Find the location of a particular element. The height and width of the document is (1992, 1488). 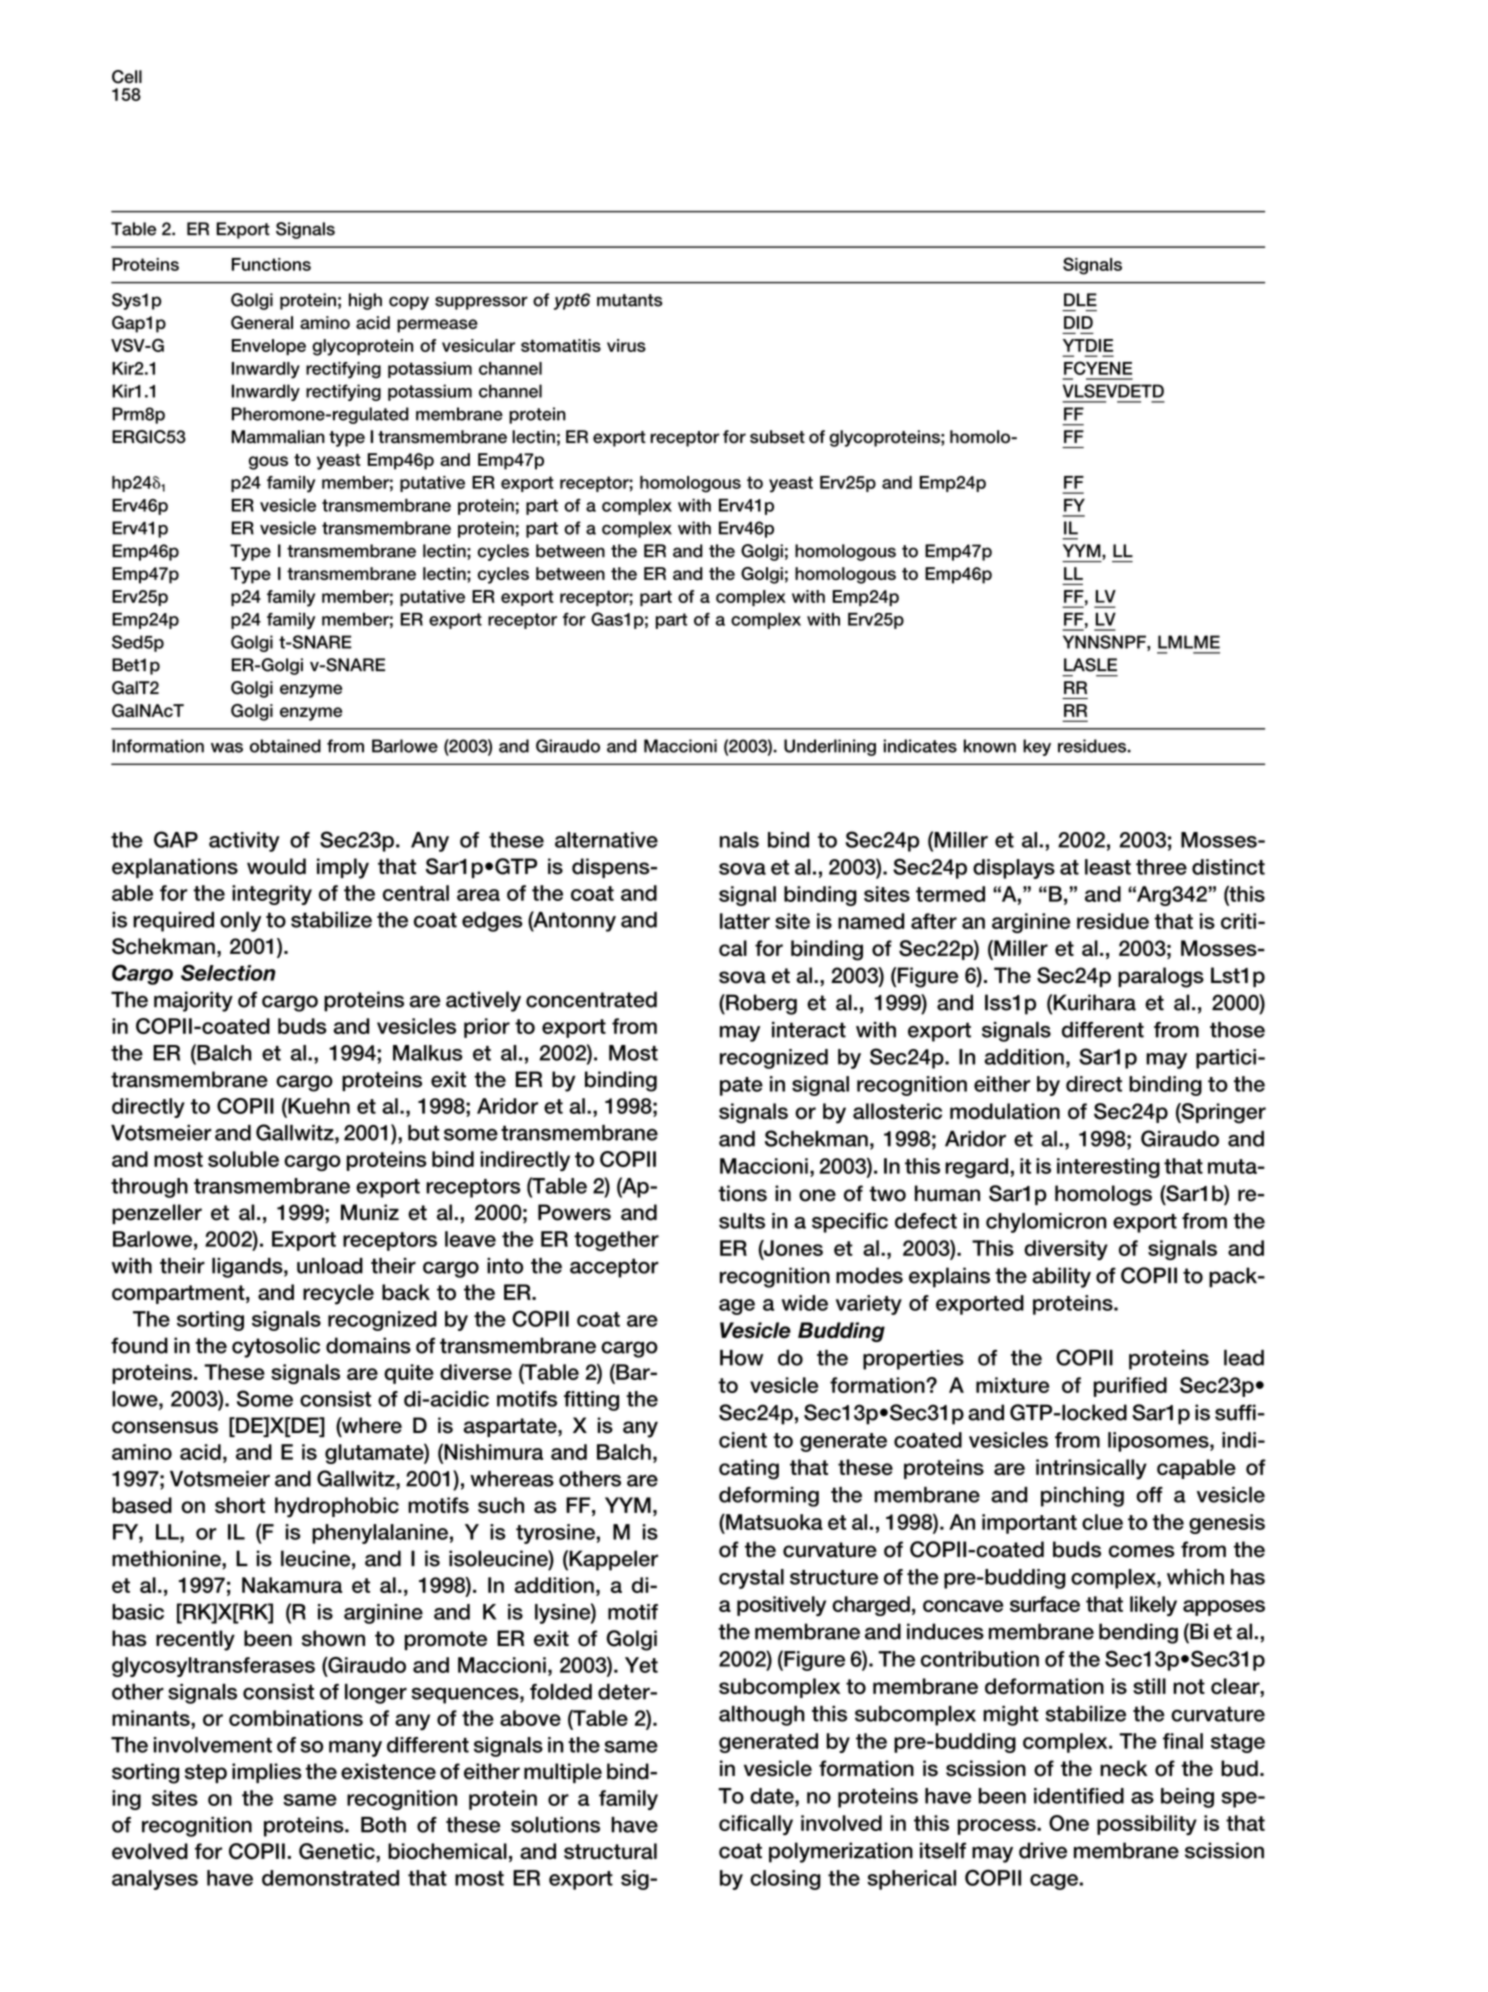

Underlining is located at coordinates (830, 747).
